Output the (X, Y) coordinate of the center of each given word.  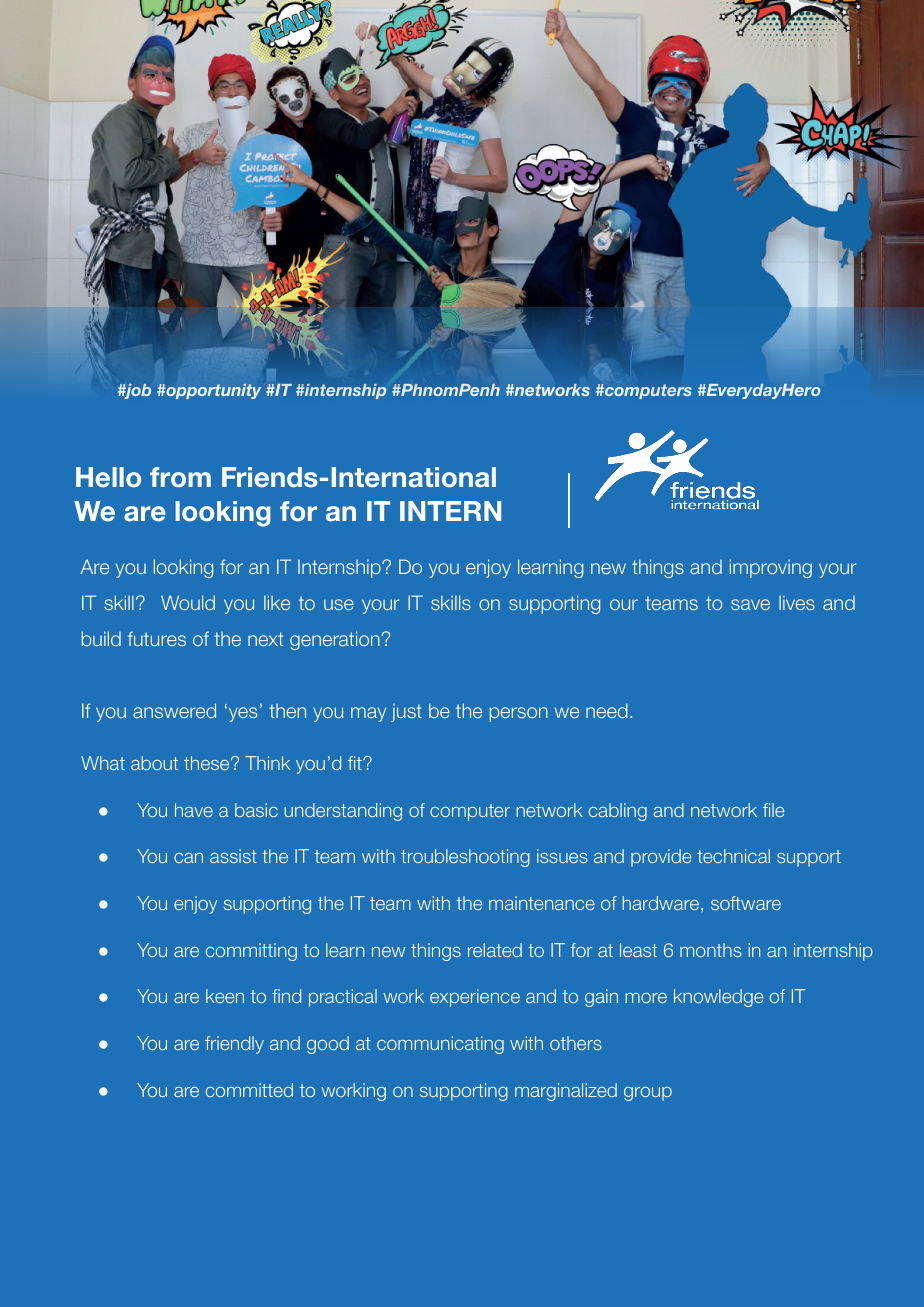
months (711, 950)
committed (249, 1090)
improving (771, 568)
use (339, 604)
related (495, 950)
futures (157, 638)
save (750, 604)
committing (251, 952)
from (180, 477)
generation (336, 640)
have (194, 810)
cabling (618, 812)
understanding (343, 812)
